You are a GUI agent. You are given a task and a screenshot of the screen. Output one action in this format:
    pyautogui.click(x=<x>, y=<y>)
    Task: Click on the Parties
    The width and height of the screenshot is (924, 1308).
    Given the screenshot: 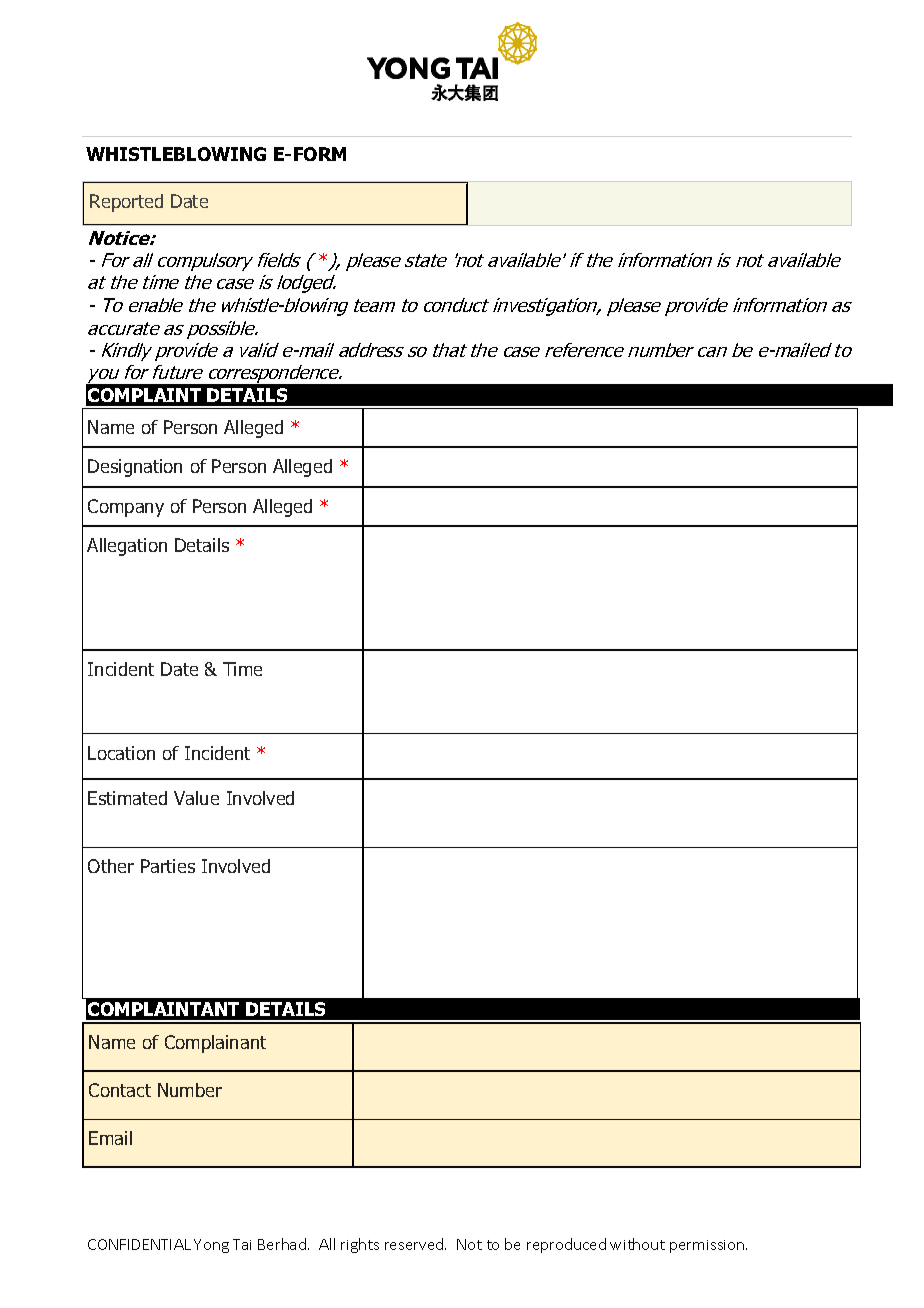 What is the action you would take?
    pyautogui.click(x=168, y=866)
